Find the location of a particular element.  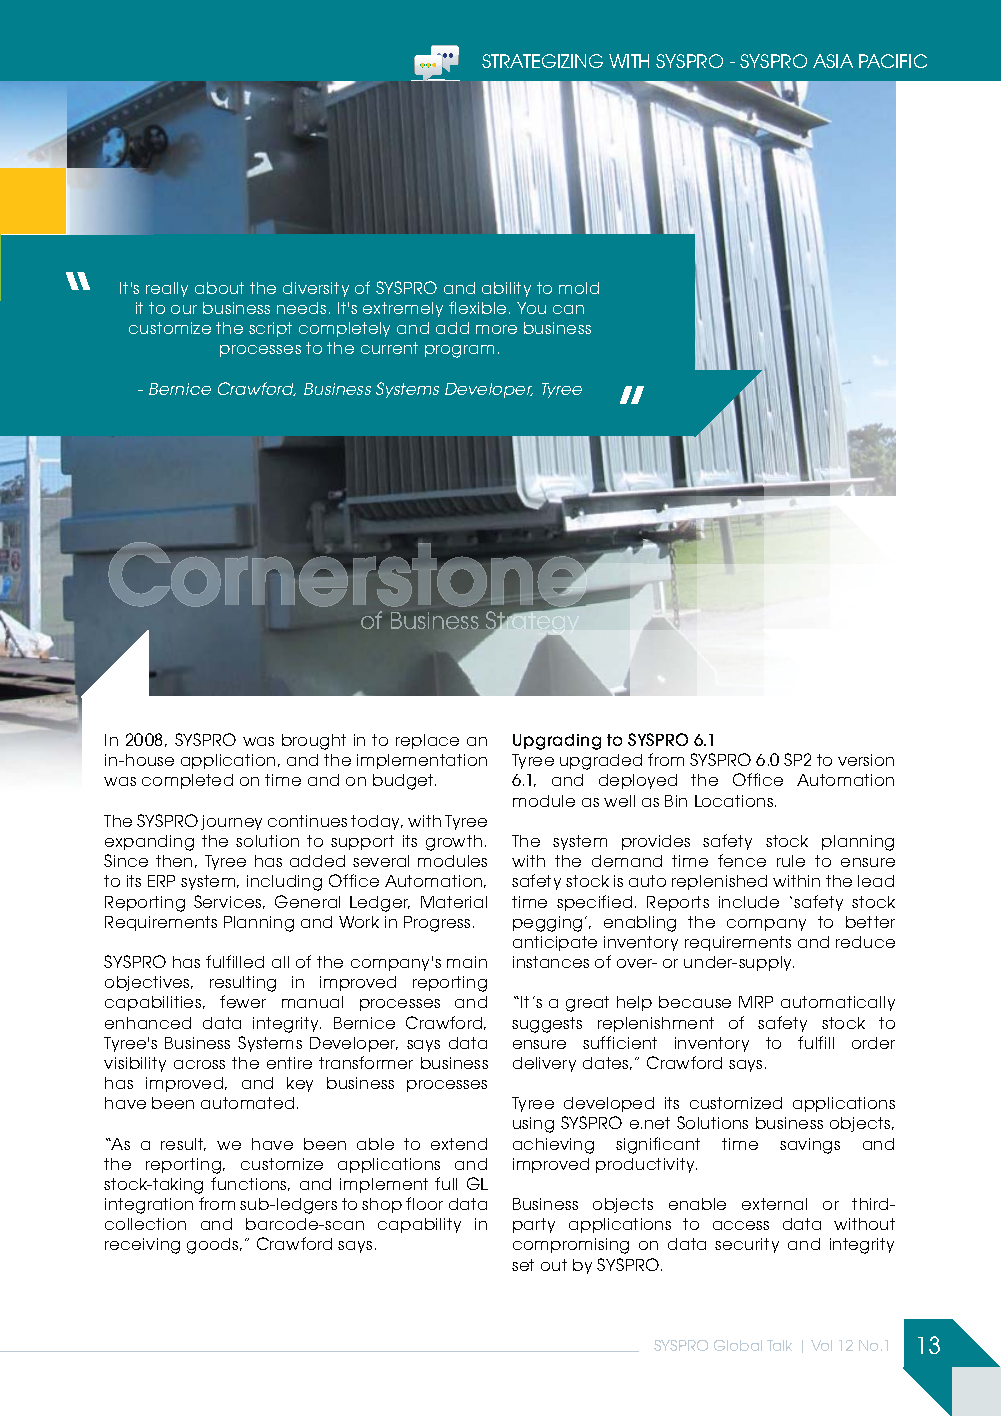

include is located at coordinates (749, 902).
